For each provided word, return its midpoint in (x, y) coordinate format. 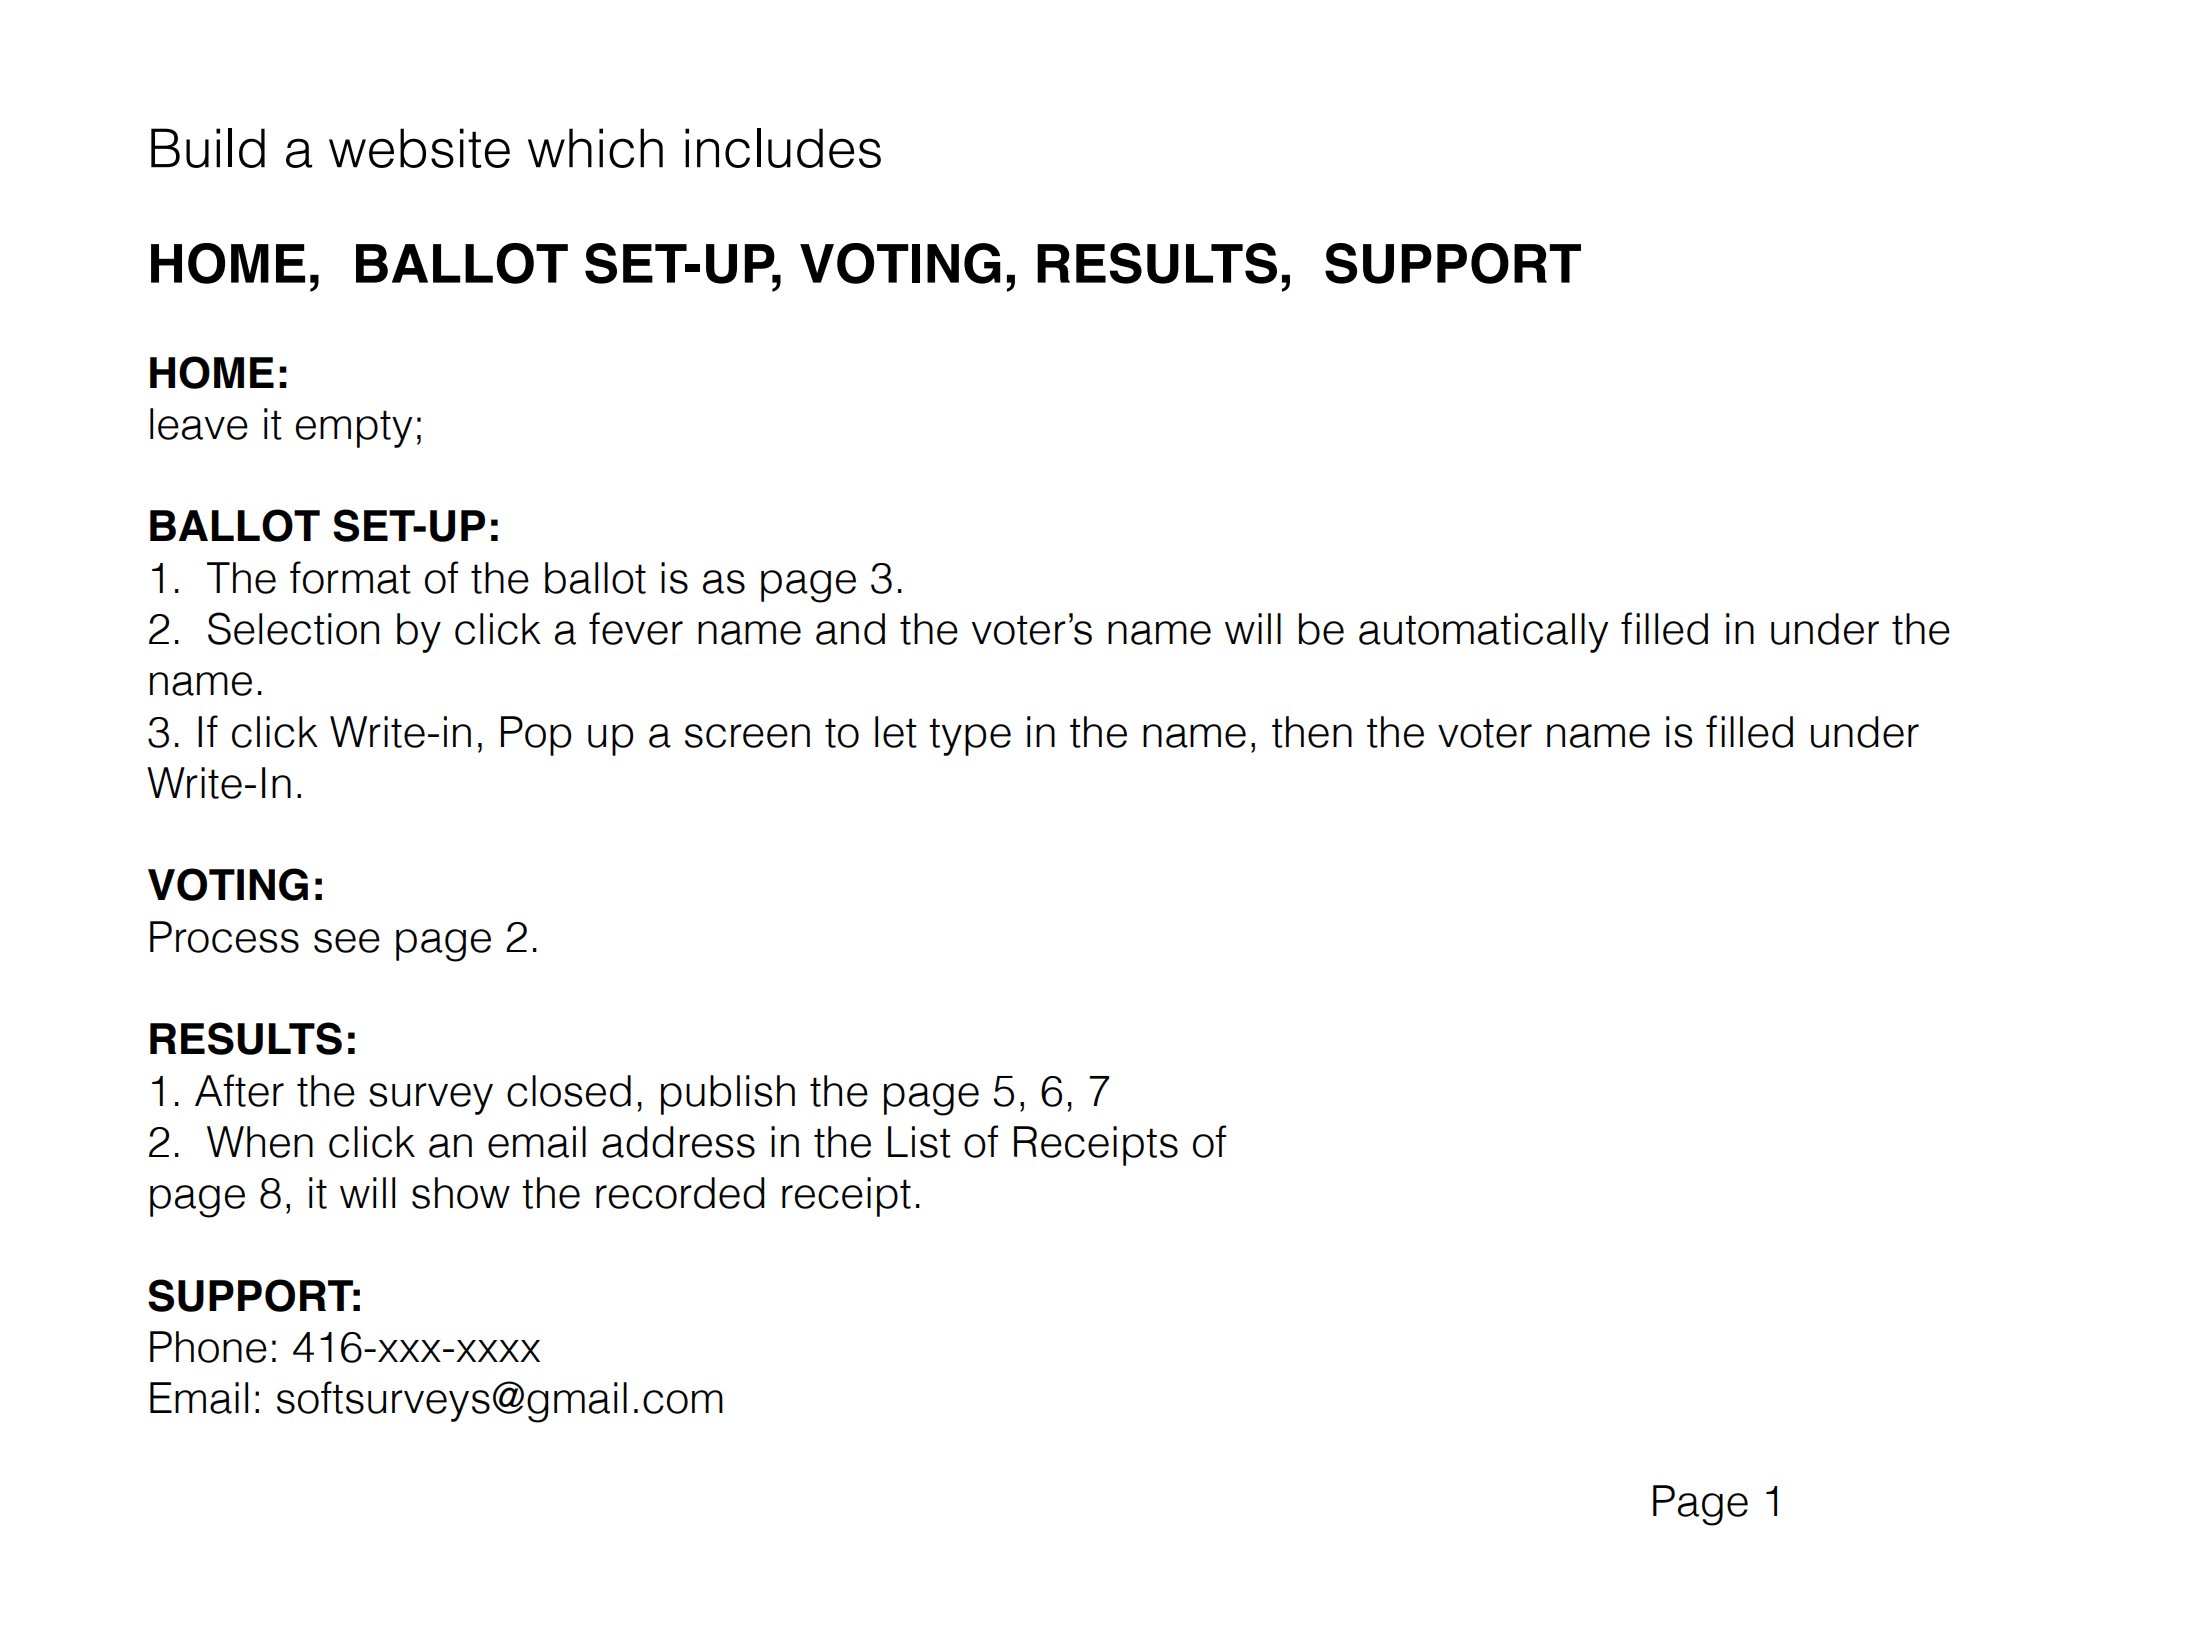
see (347, 941)
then (1312, 732)
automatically (1483, 633)
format (350, 577)
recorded (680, 1193)
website (419, 148)
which (595, 148)
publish (728, 1095)
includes (783, 148)
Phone (208, 1347)
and (850, 629)
